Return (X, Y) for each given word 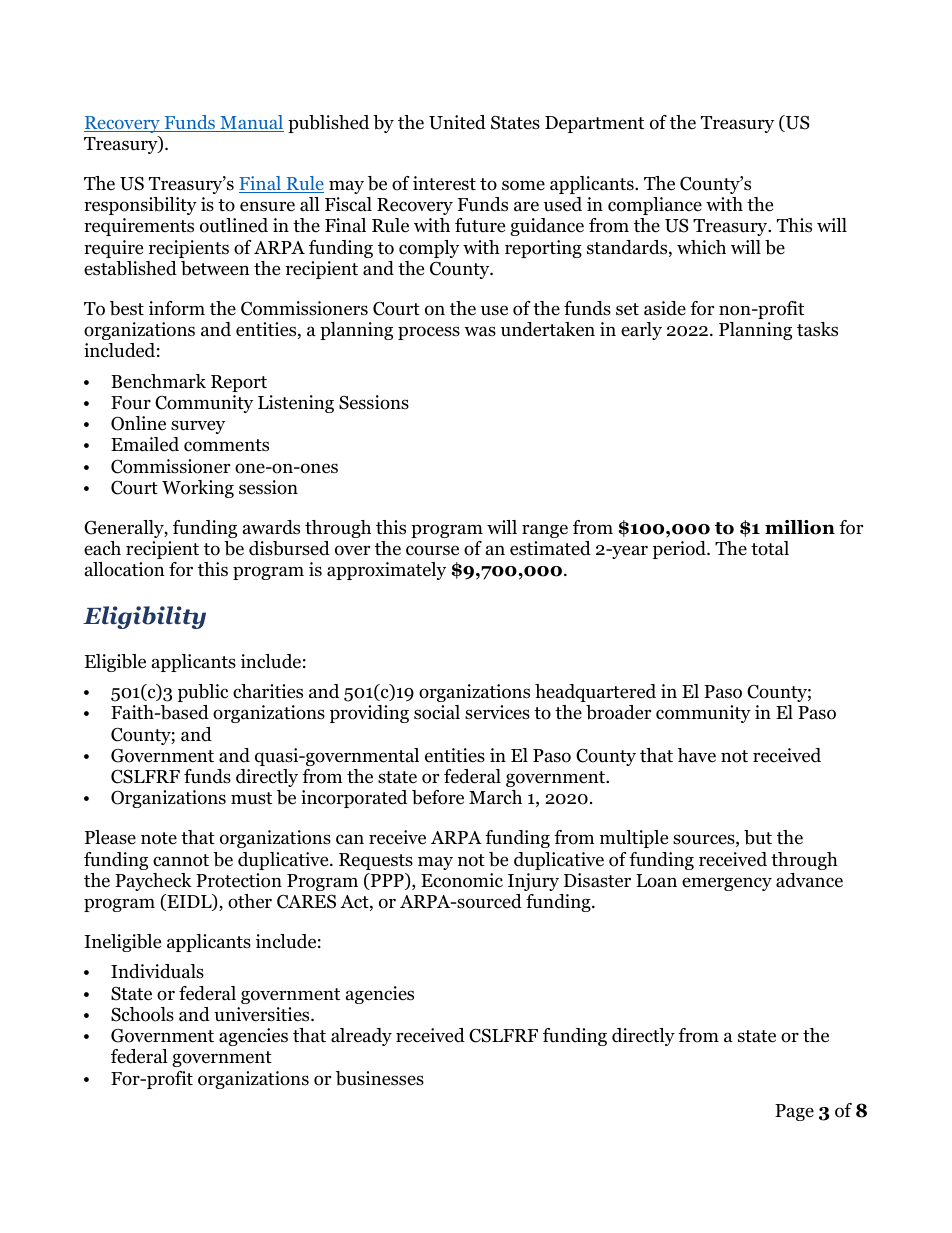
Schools (142, 1014)
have (697, 755)
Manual (251, 123)
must (251, 798)
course (432, 550)
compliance (655, 206)
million (800, 527)
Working (198, 489)
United (457, 122)
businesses (380, 1078)
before (438, 797)
